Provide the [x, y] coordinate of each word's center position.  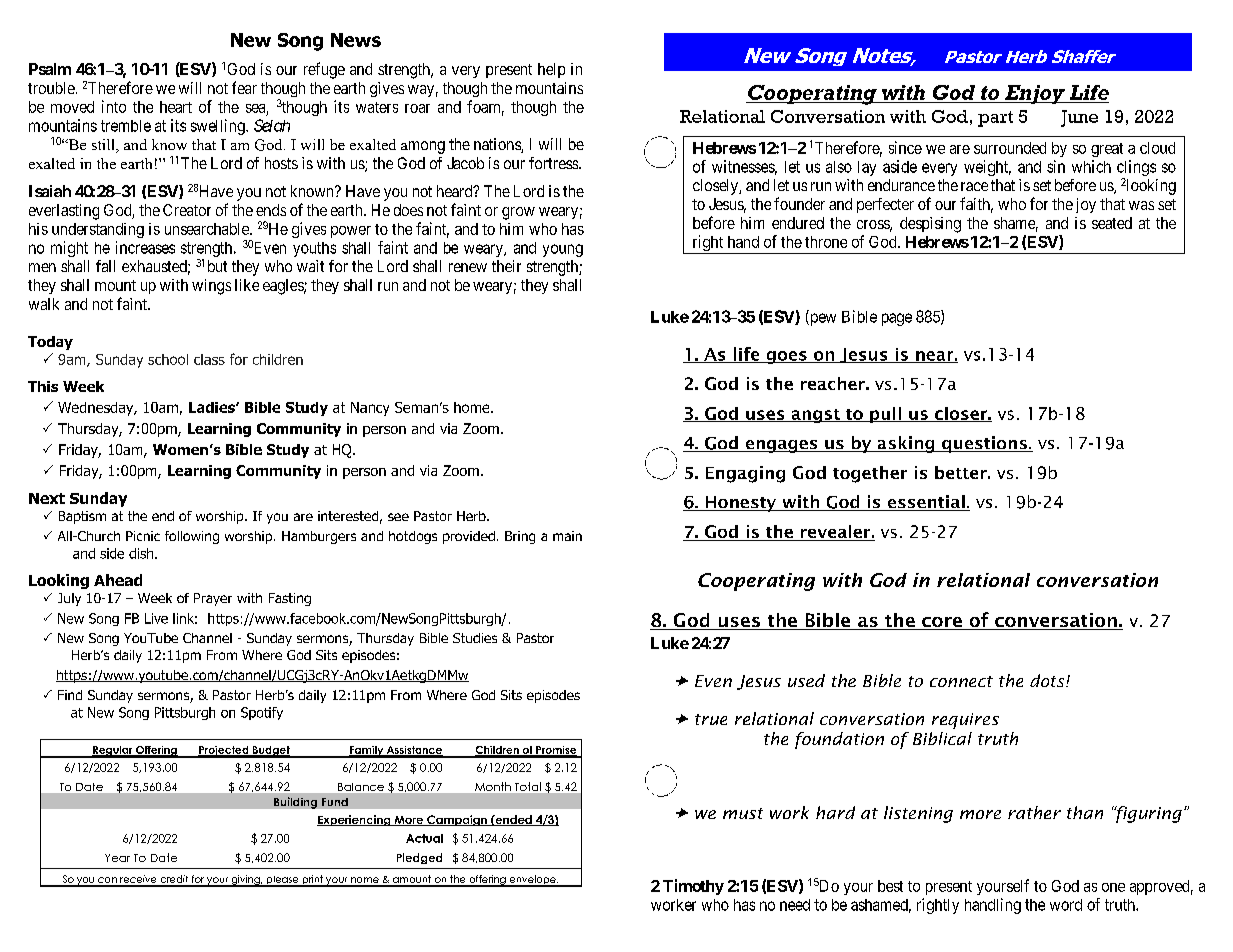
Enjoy [1035, 94]
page [897, 319]
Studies [475, 638]
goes [786, 357]
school [168, 359]
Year [117, 858]
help [551, 70]
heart [176, 107]
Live [156, 618]
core [942, 623]
